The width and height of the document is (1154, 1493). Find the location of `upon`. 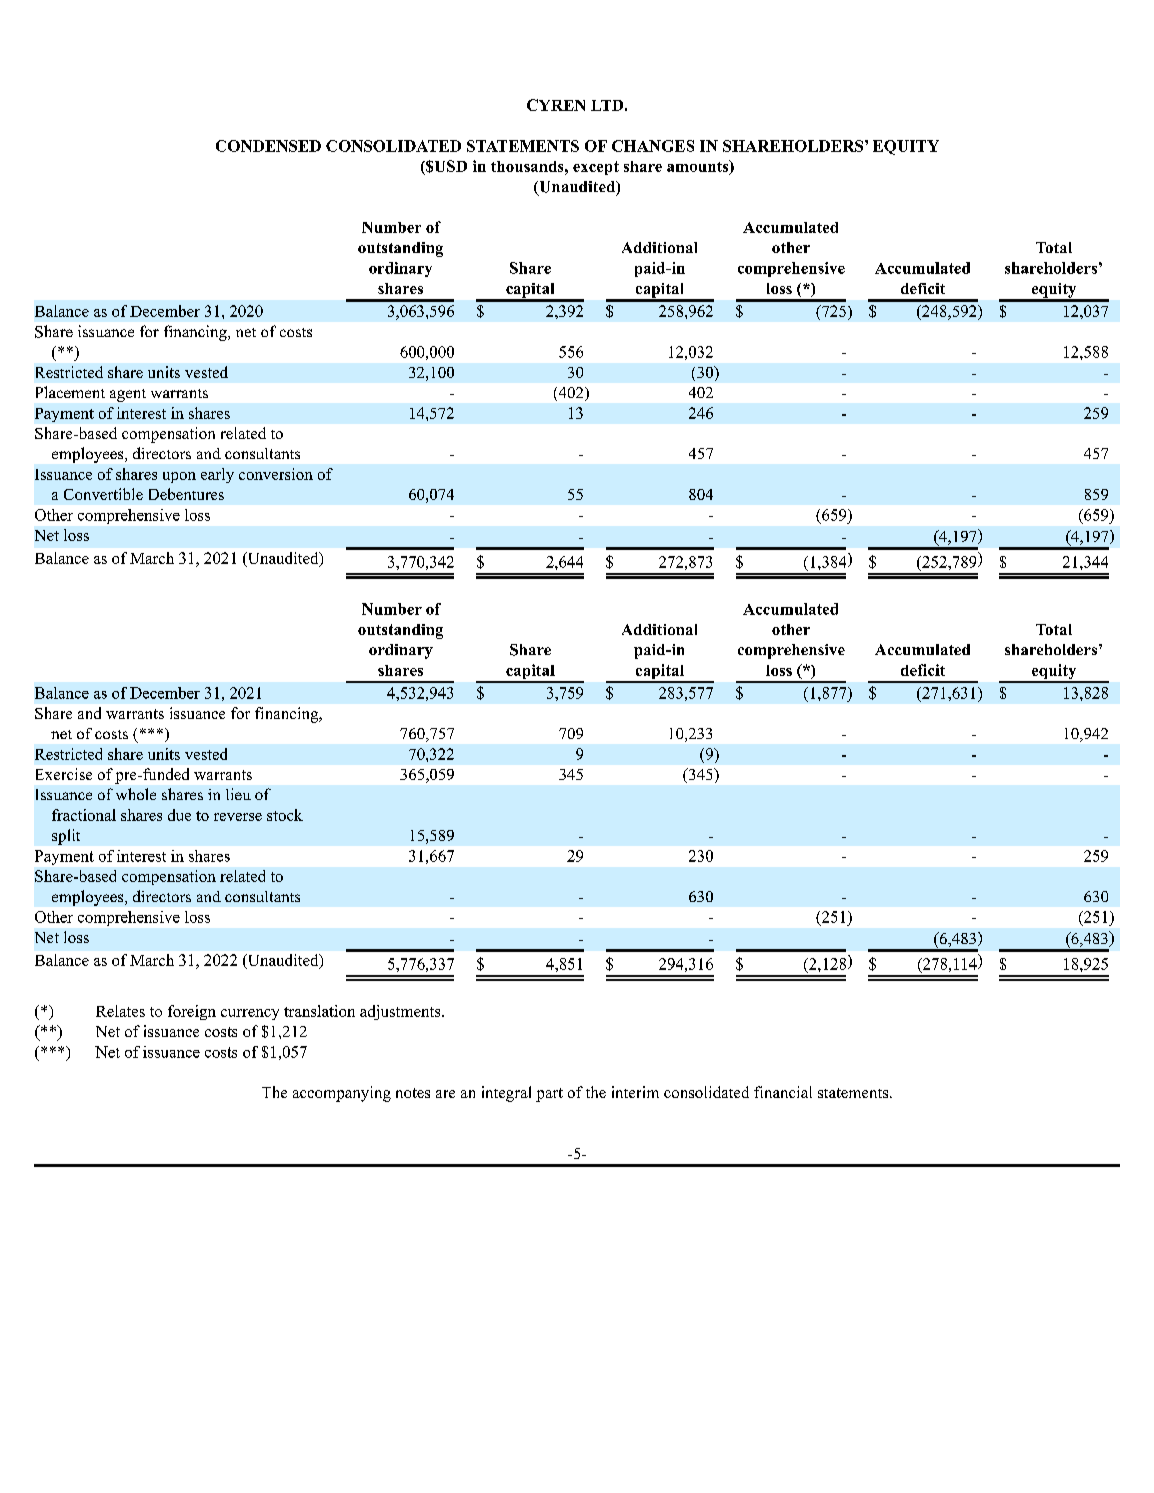

upon is located at coordinates (179, 477).
